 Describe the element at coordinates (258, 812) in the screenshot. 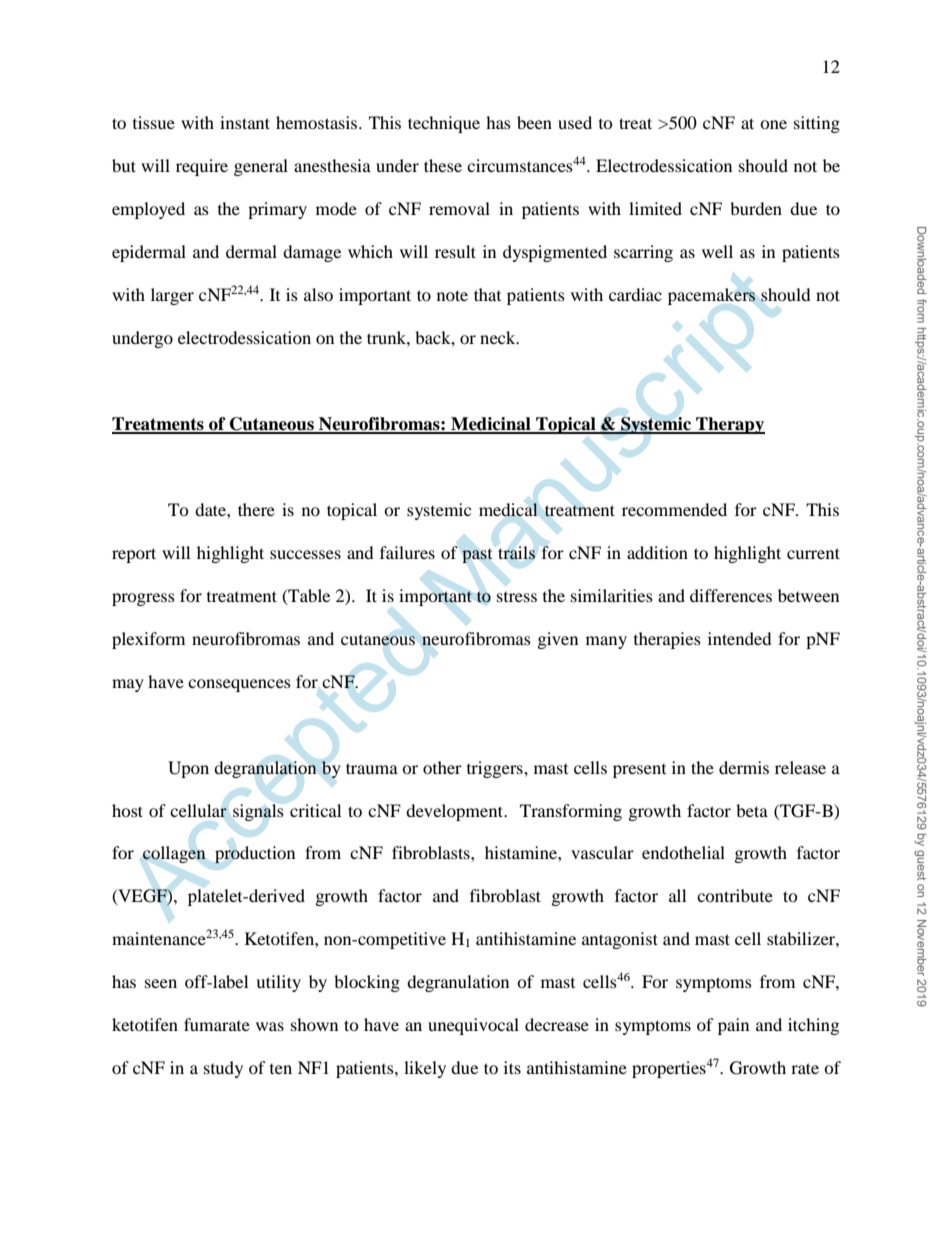

I see `signals` at that location.
